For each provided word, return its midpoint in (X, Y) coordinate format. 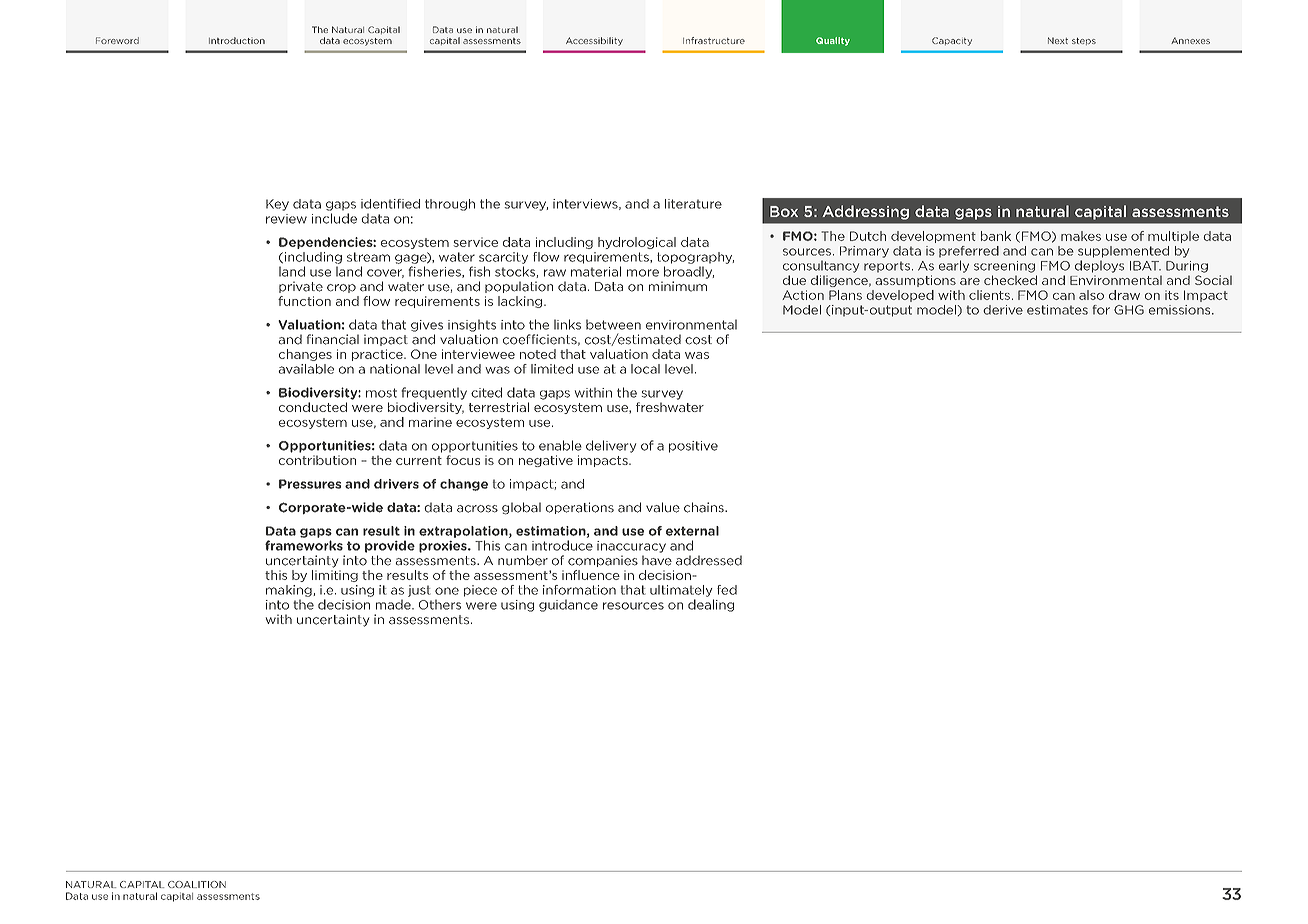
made (394, 604)
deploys (1099, 266)
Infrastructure (714, 40)
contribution (317, 460)
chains (705, 507)
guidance (568, 605)
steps (1084, 41)
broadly (689, 272)
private (301, 287)
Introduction (237, 40)
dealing (711, 605)
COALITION (197, 884)
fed (727, 590)
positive (693, 447)
